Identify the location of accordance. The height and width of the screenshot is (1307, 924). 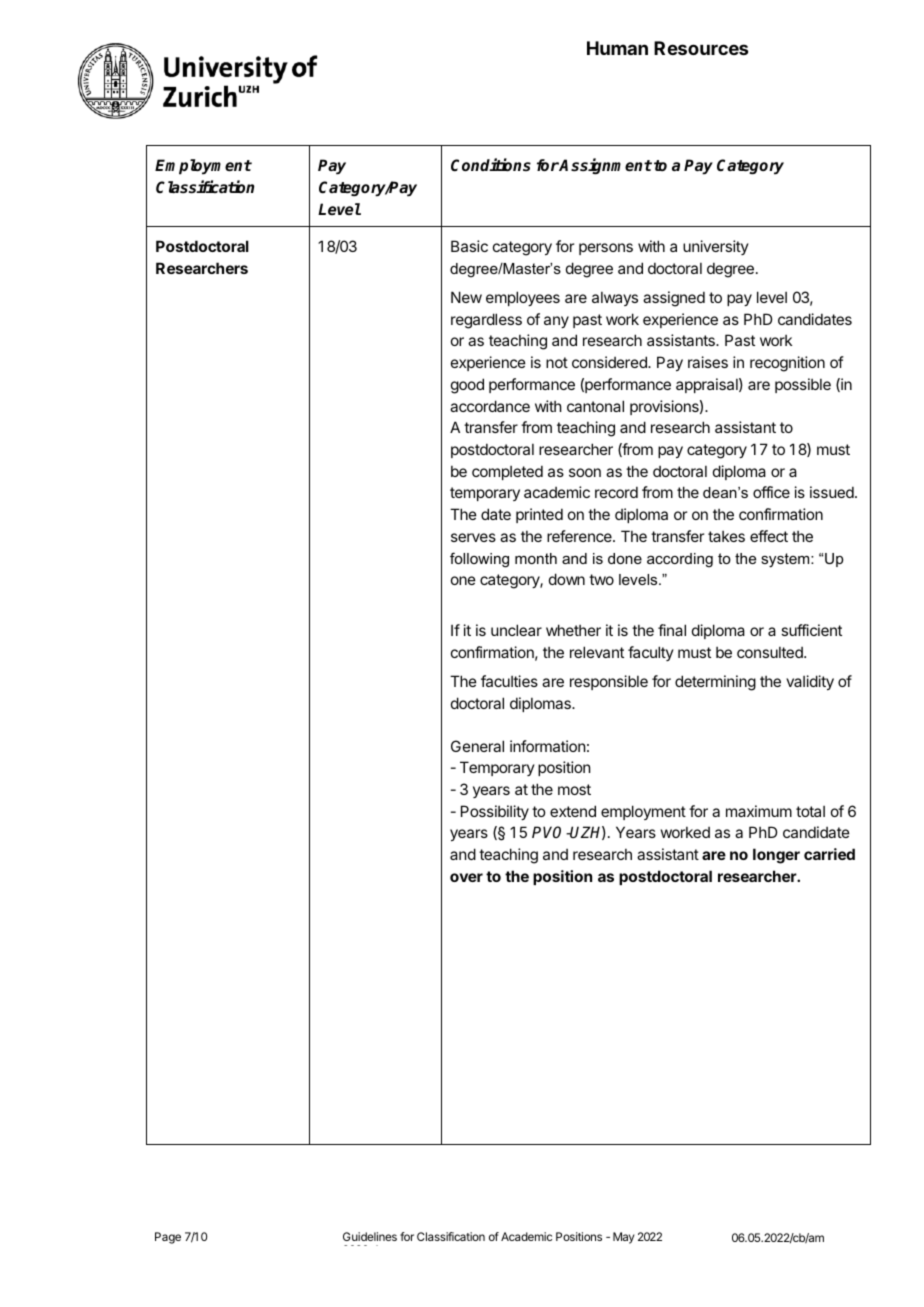
(490, 406).
